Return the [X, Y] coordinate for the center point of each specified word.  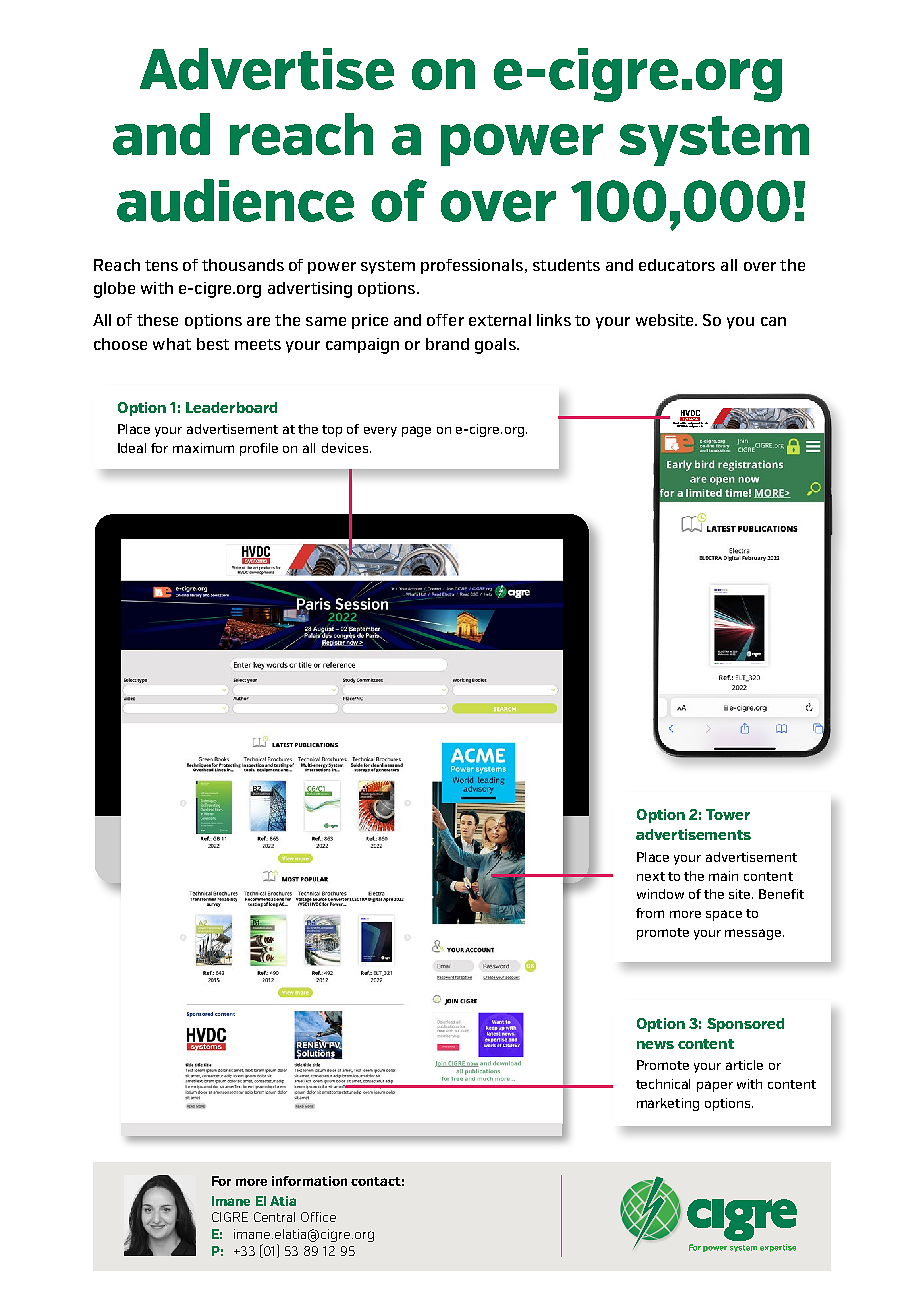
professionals [472, 266]
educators [677, 265]
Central [274, 1217]
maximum [203, 448]
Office [318, 1217]
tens [161, 265]
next [651, 876]
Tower [728, 814]
